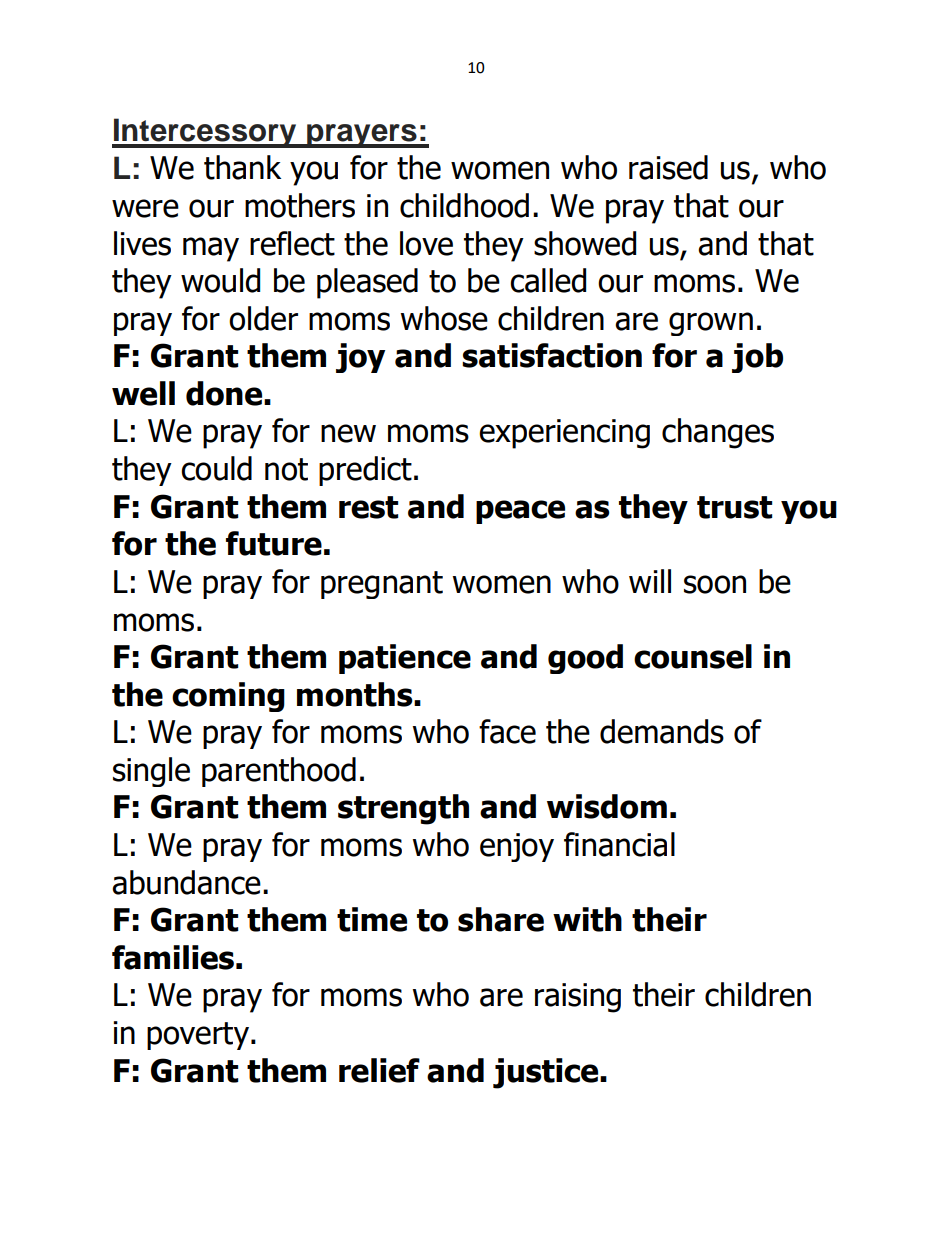 The image size is (952, 1233). Describe the element at coordinates (242, 167) in the image. I see `thank` at that location.
